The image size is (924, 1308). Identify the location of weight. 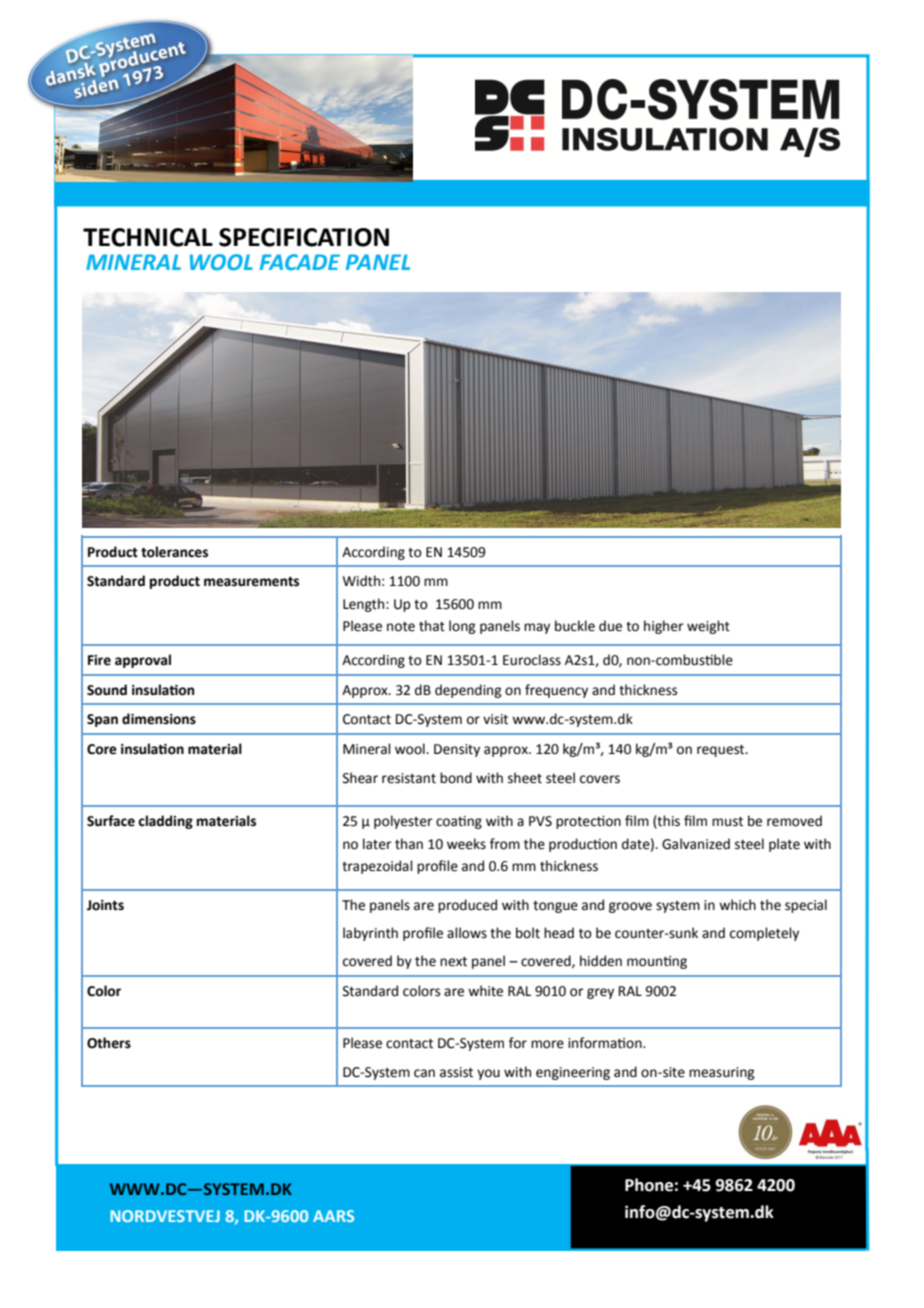
(708, 627).
